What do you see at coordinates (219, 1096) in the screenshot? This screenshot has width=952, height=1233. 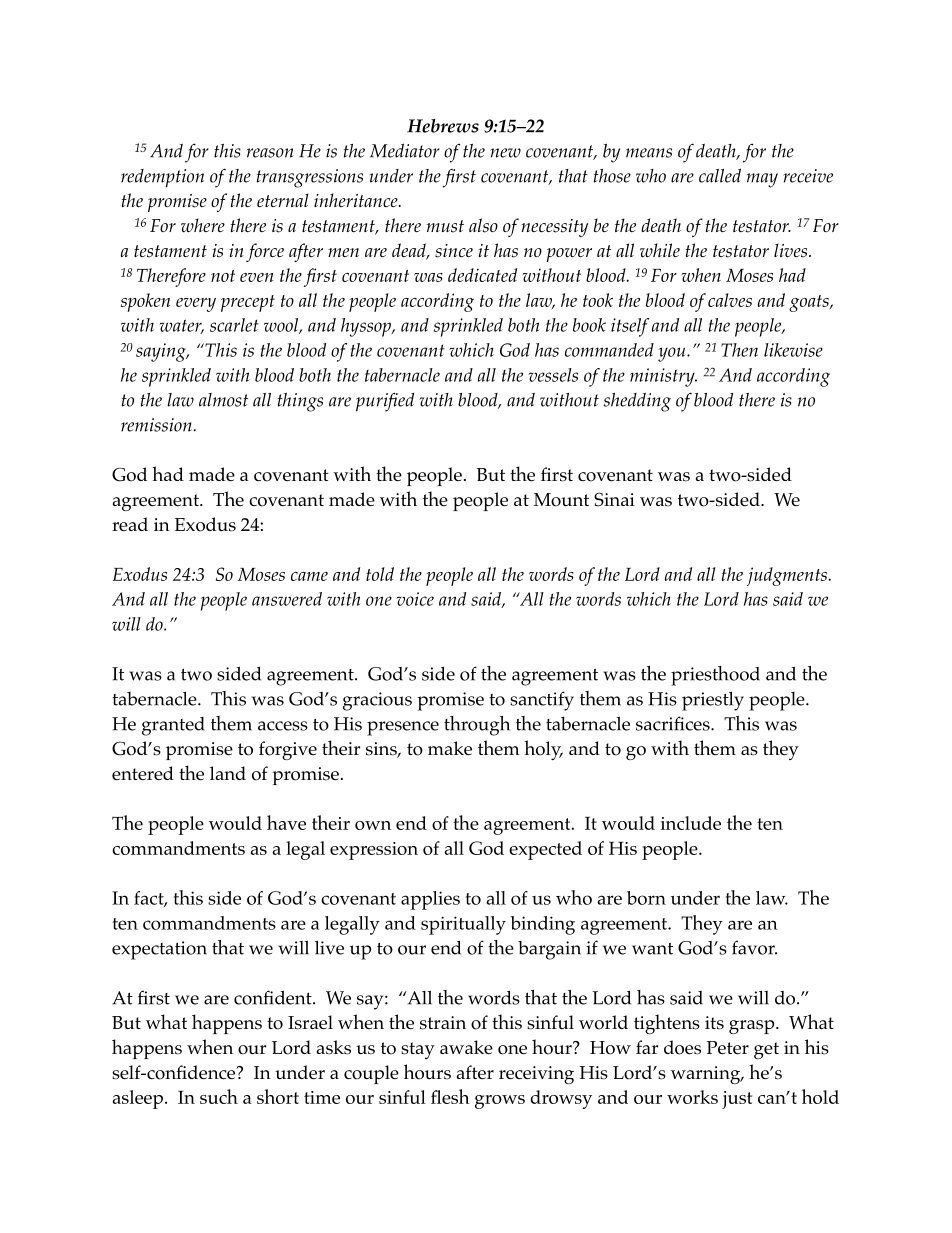 I see `such` at bounding box center [219, 1096].
